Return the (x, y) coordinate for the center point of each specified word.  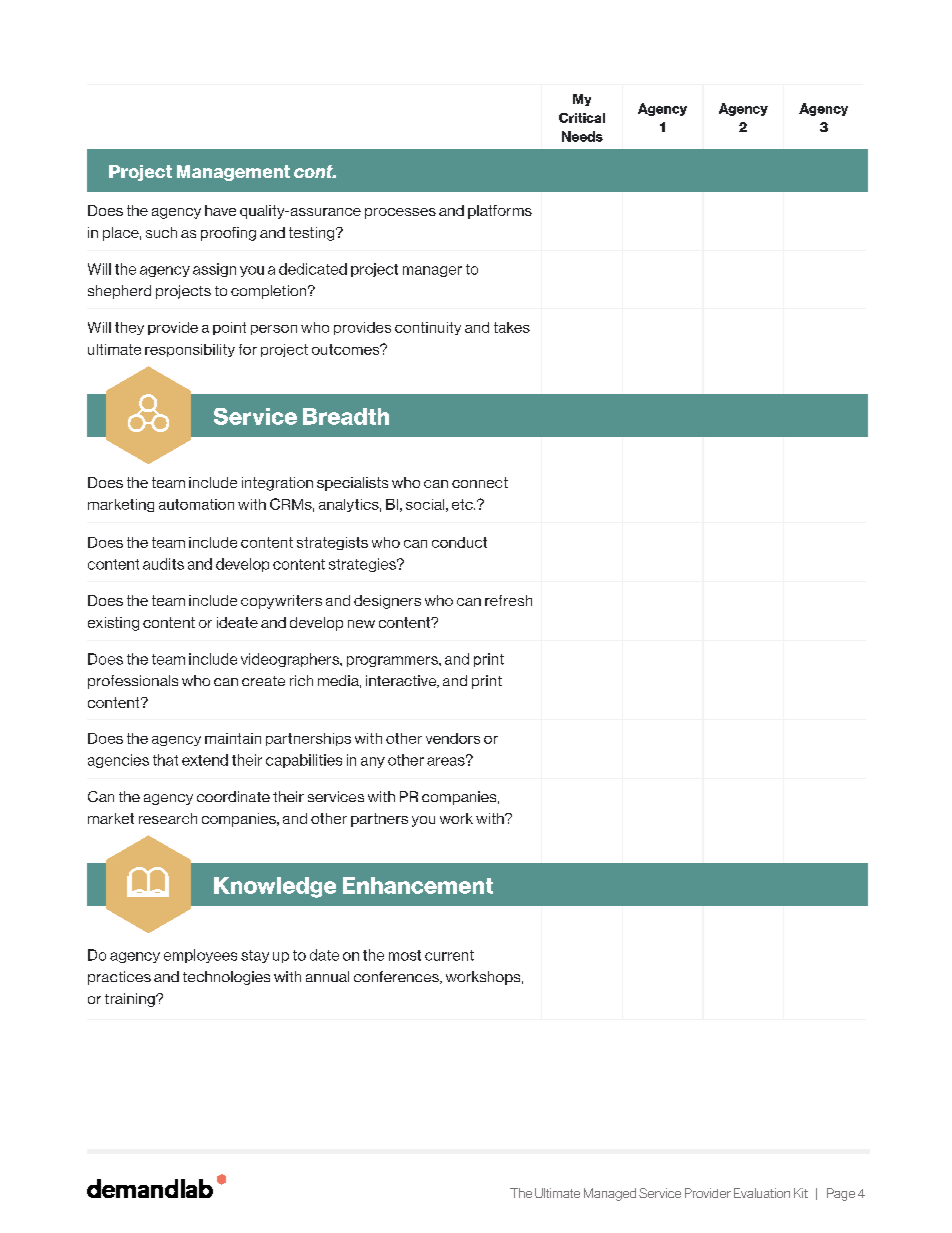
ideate (237, 622)
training (131, 1000)
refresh (508, 600)
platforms (500, 212)
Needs (582, 136)
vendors (453, 738)
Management (233, 173)
